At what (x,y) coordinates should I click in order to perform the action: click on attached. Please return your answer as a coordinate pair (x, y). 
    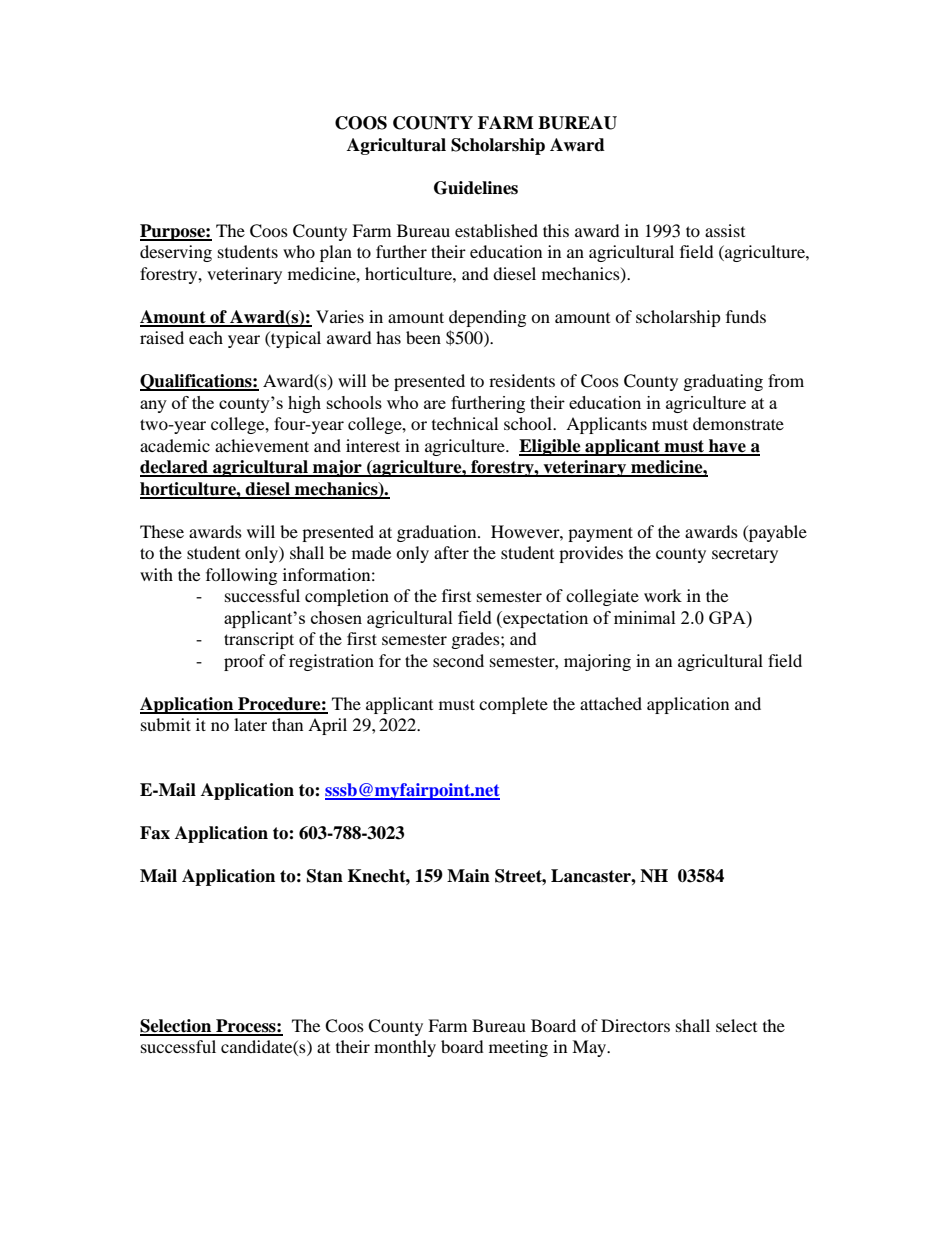
    Looking at the image, I should click on (611, 703).
